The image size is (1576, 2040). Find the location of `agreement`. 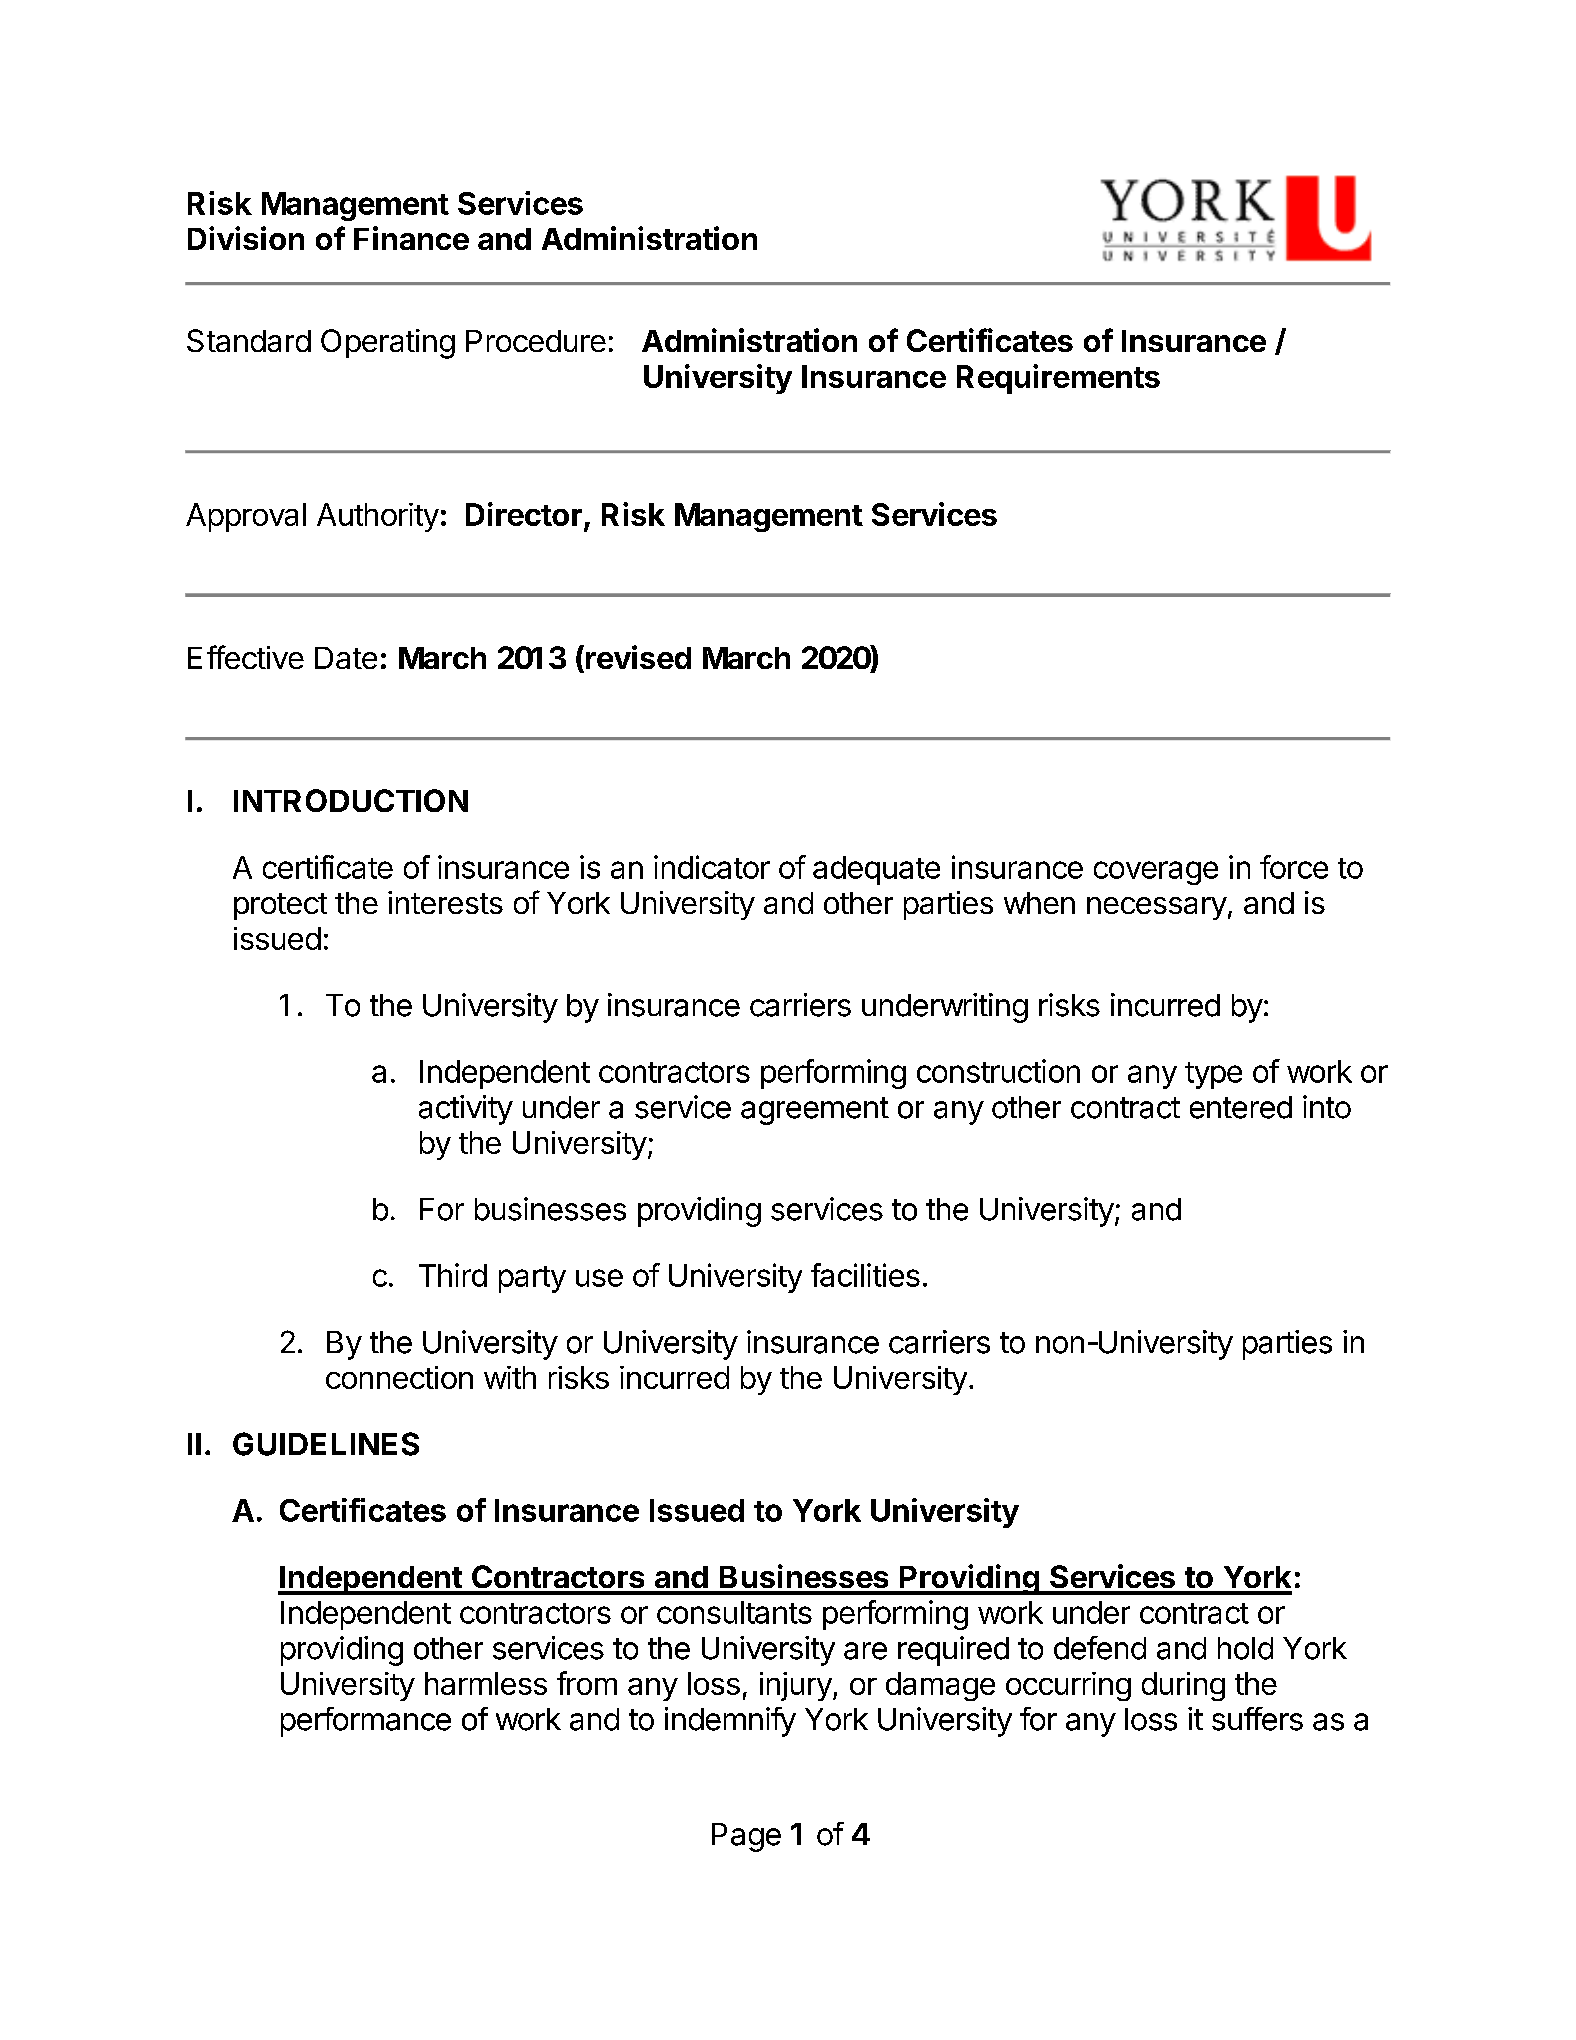

agreement is located at coordinates (815, 1111).
